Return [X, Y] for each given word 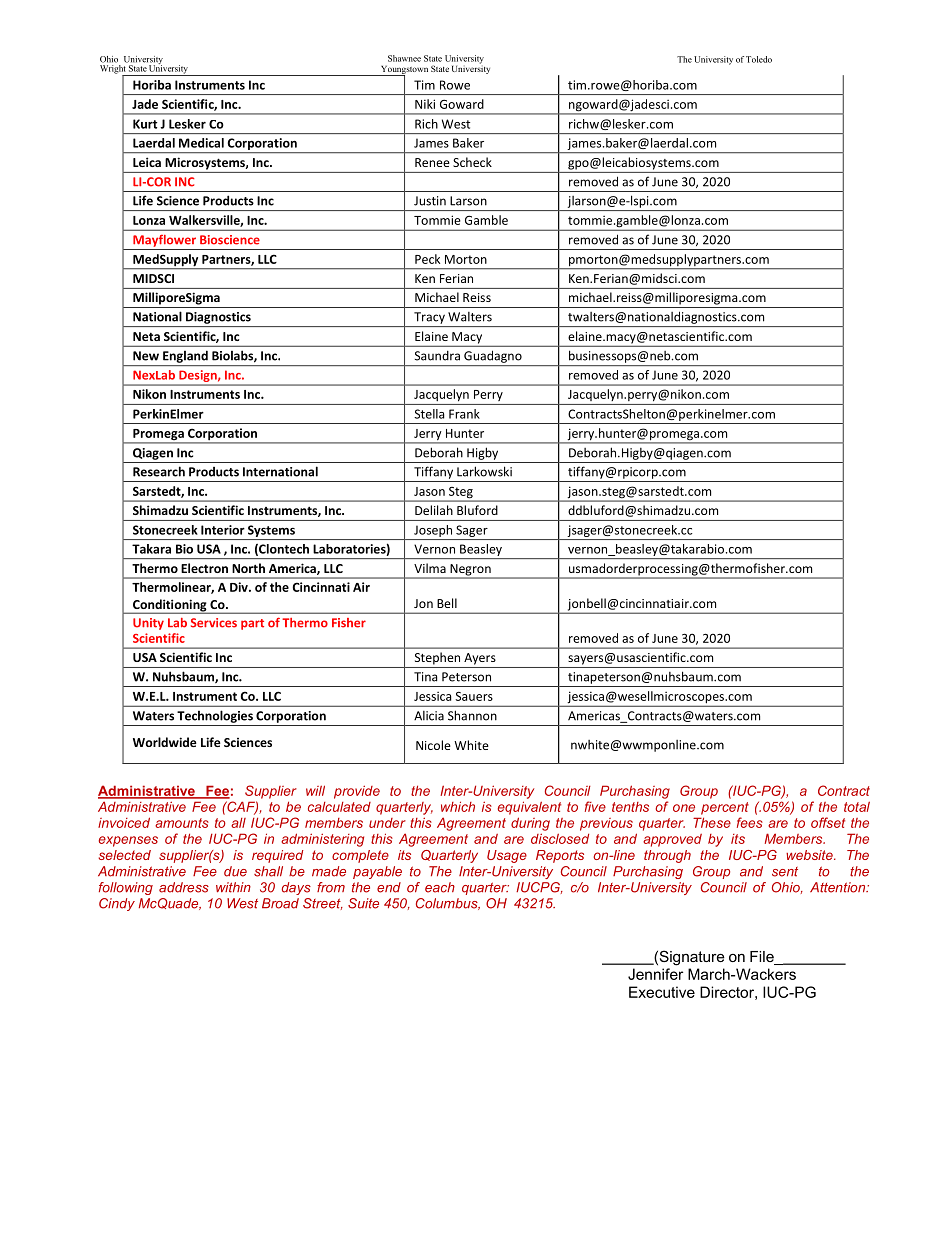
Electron [204, 568]
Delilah [434, 510]
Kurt [145, 124]
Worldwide [165, 742]
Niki [425, 104]
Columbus [448, 904]
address [184, 887]
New [146, 356]
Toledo [759, 59]
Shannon [472, 715]
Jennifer [655, 974]
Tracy [429, 318]
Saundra [437, 356]
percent [725, 808]
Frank [464, 414]
